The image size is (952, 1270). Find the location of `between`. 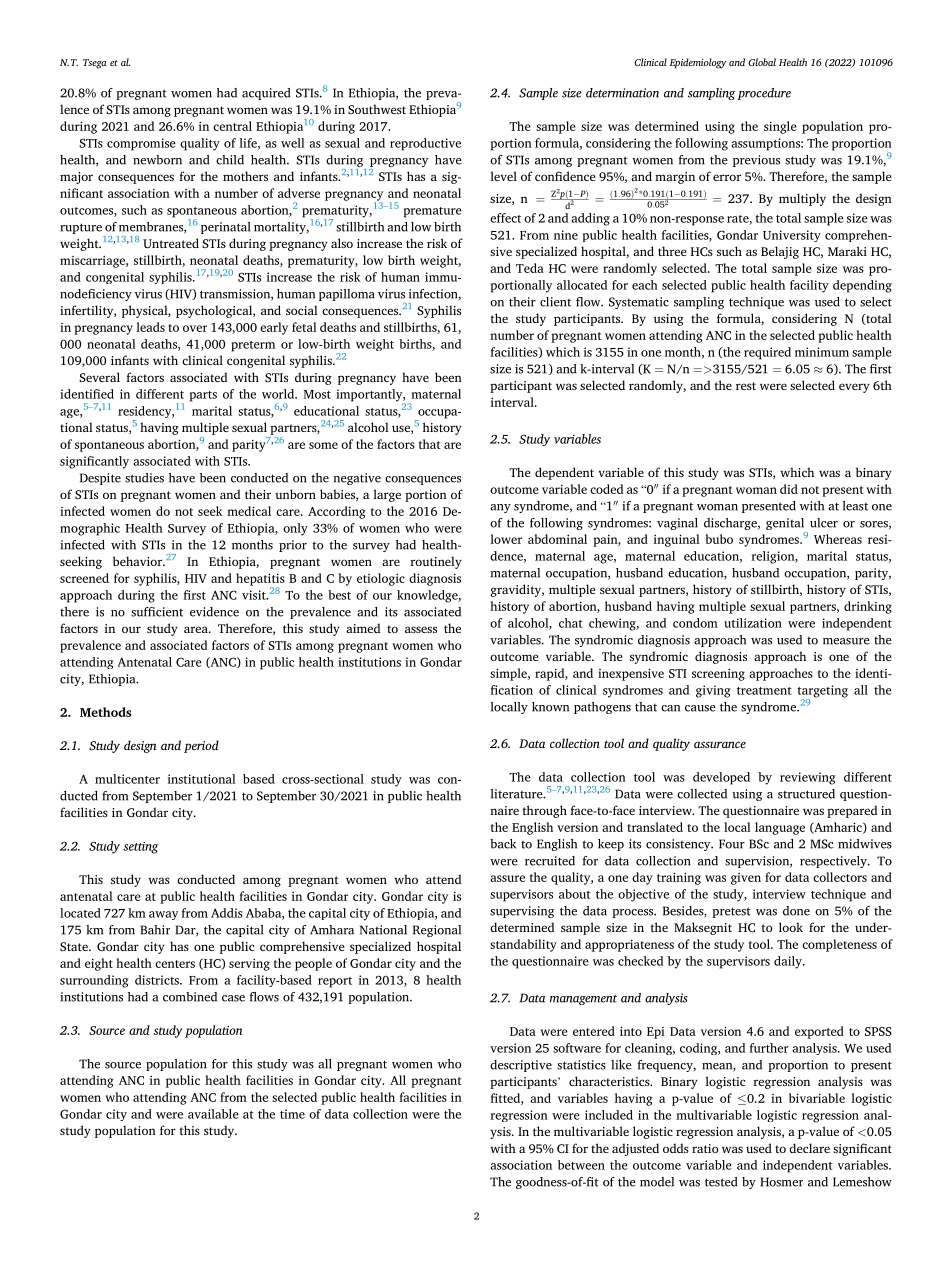

between is located at coordinates (581, 1165).
